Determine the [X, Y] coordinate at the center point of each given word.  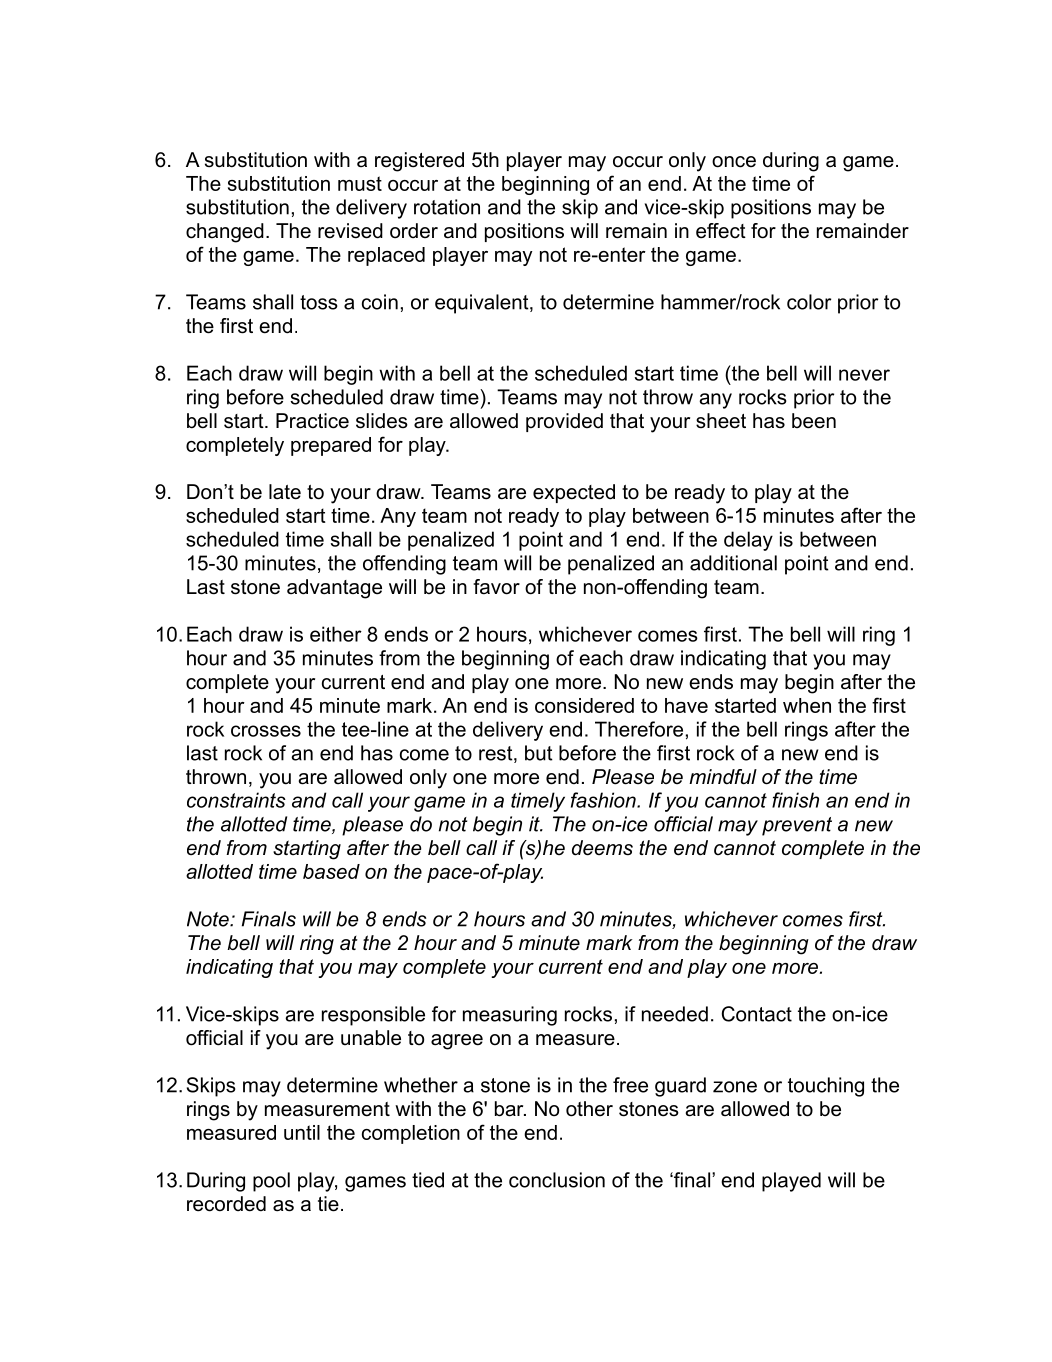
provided [564, 422]
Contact [757, 1014]
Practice [312, 421]
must [360, 183]
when [807, 705]
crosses [266, 731]
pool [271, 1182]
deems [602, 848]
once [734, 162]
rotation [447, 207]
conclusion [557, 1180]
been [814, 421]
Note [209, 919]
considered [584, 705]
